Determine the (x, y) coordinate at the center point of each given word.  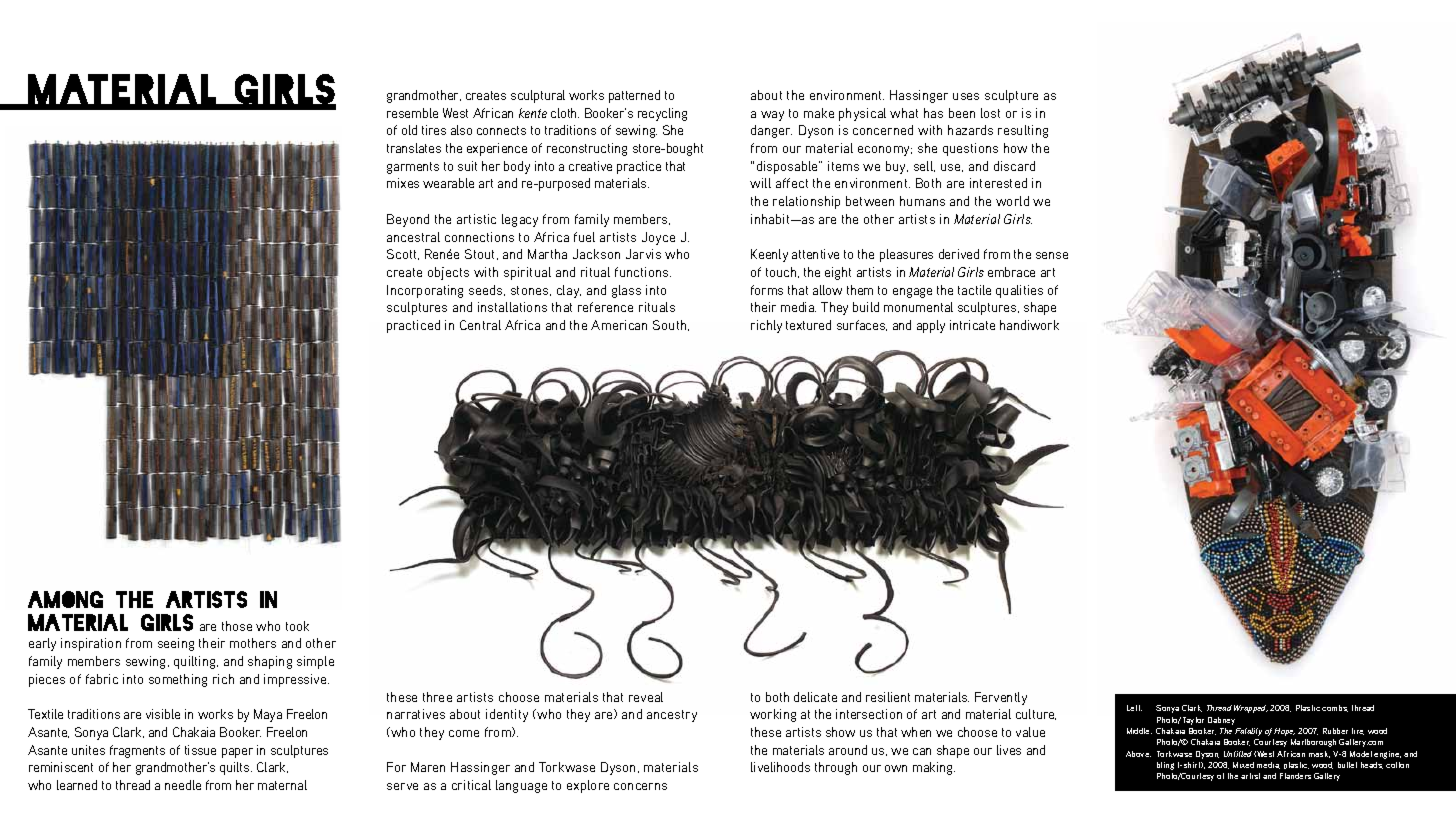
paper (237, 753)
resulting (1023, 131)
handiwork (1029, 325)
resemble (412, 113)
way (772, 116)
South (671, 325)
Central (480, 325)
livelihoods (780, 767)
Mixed (1243, 765)
